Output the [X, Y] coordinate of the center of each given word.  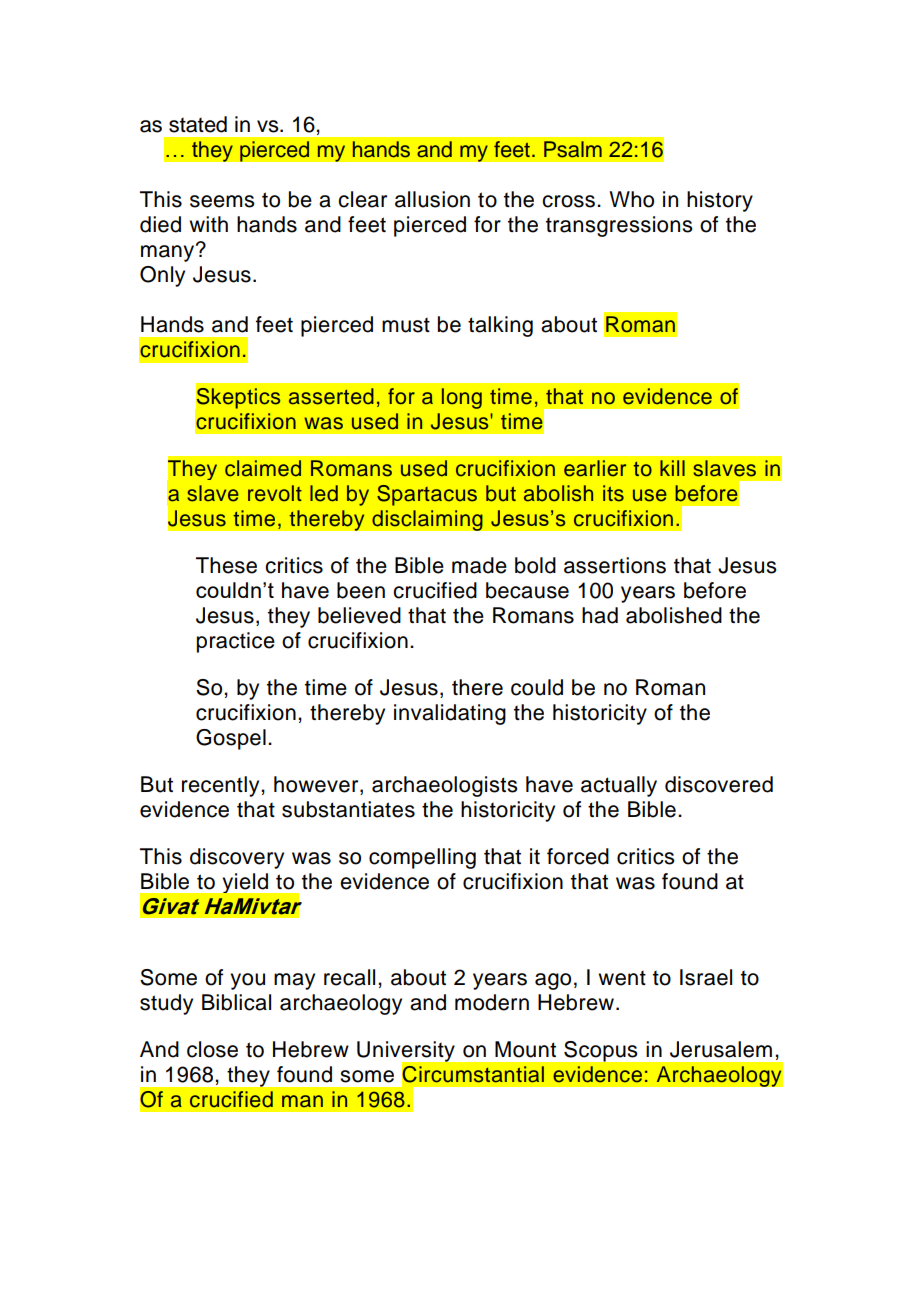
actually [619, 786]
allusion [432, 199]
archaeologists [445, 786]
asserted [331, 396]
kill [672, 468]
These [226, 565]
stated [198, 124]
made [479, 565]
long [462, 398]
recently [222, 786]
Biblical [236, 1002]
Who [631, 199]
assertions [615, 565]
